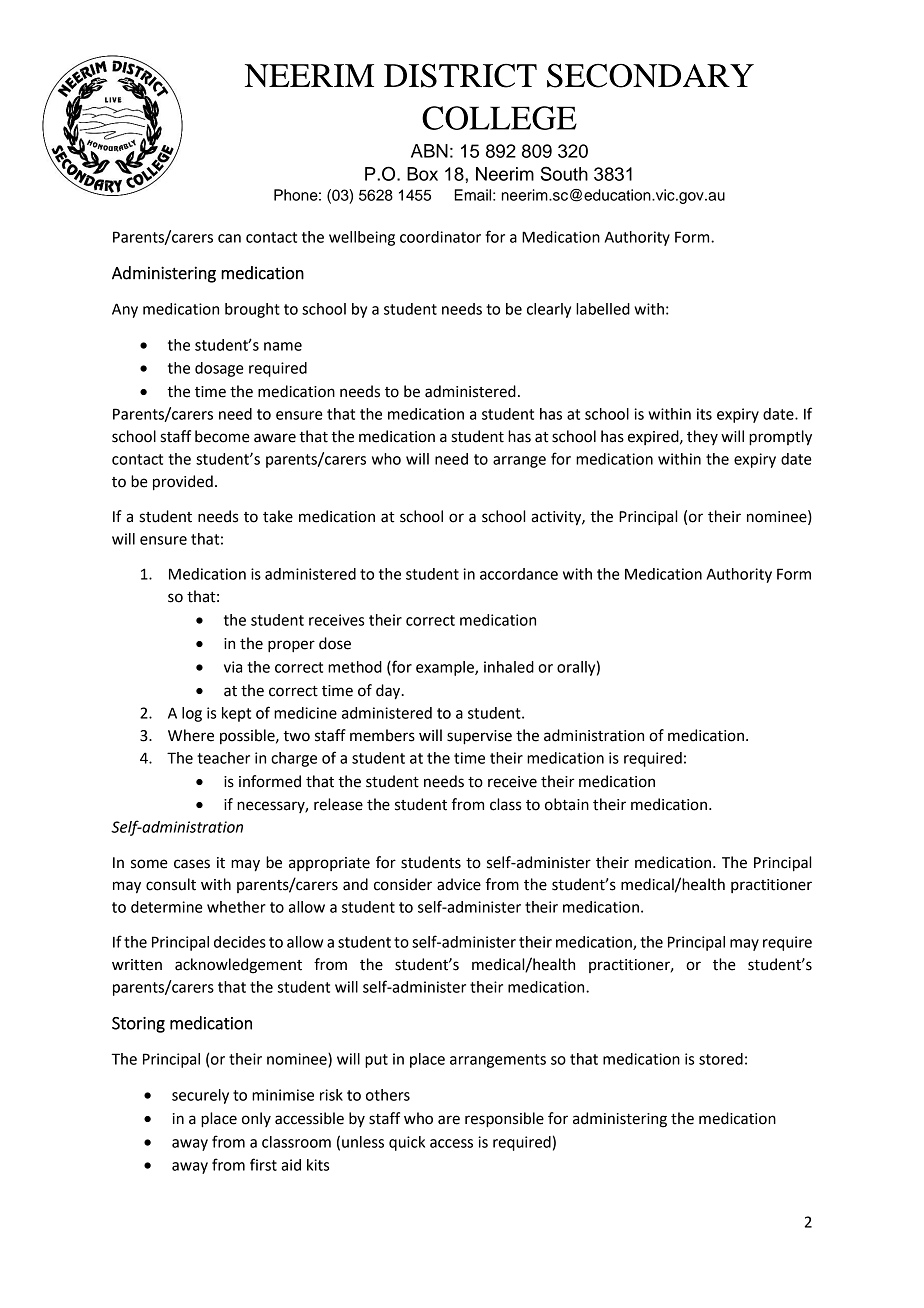 The image size is (924, 1308). Describe the element at coordinates (519, 574) in the page. I see `accordance` at that location.
